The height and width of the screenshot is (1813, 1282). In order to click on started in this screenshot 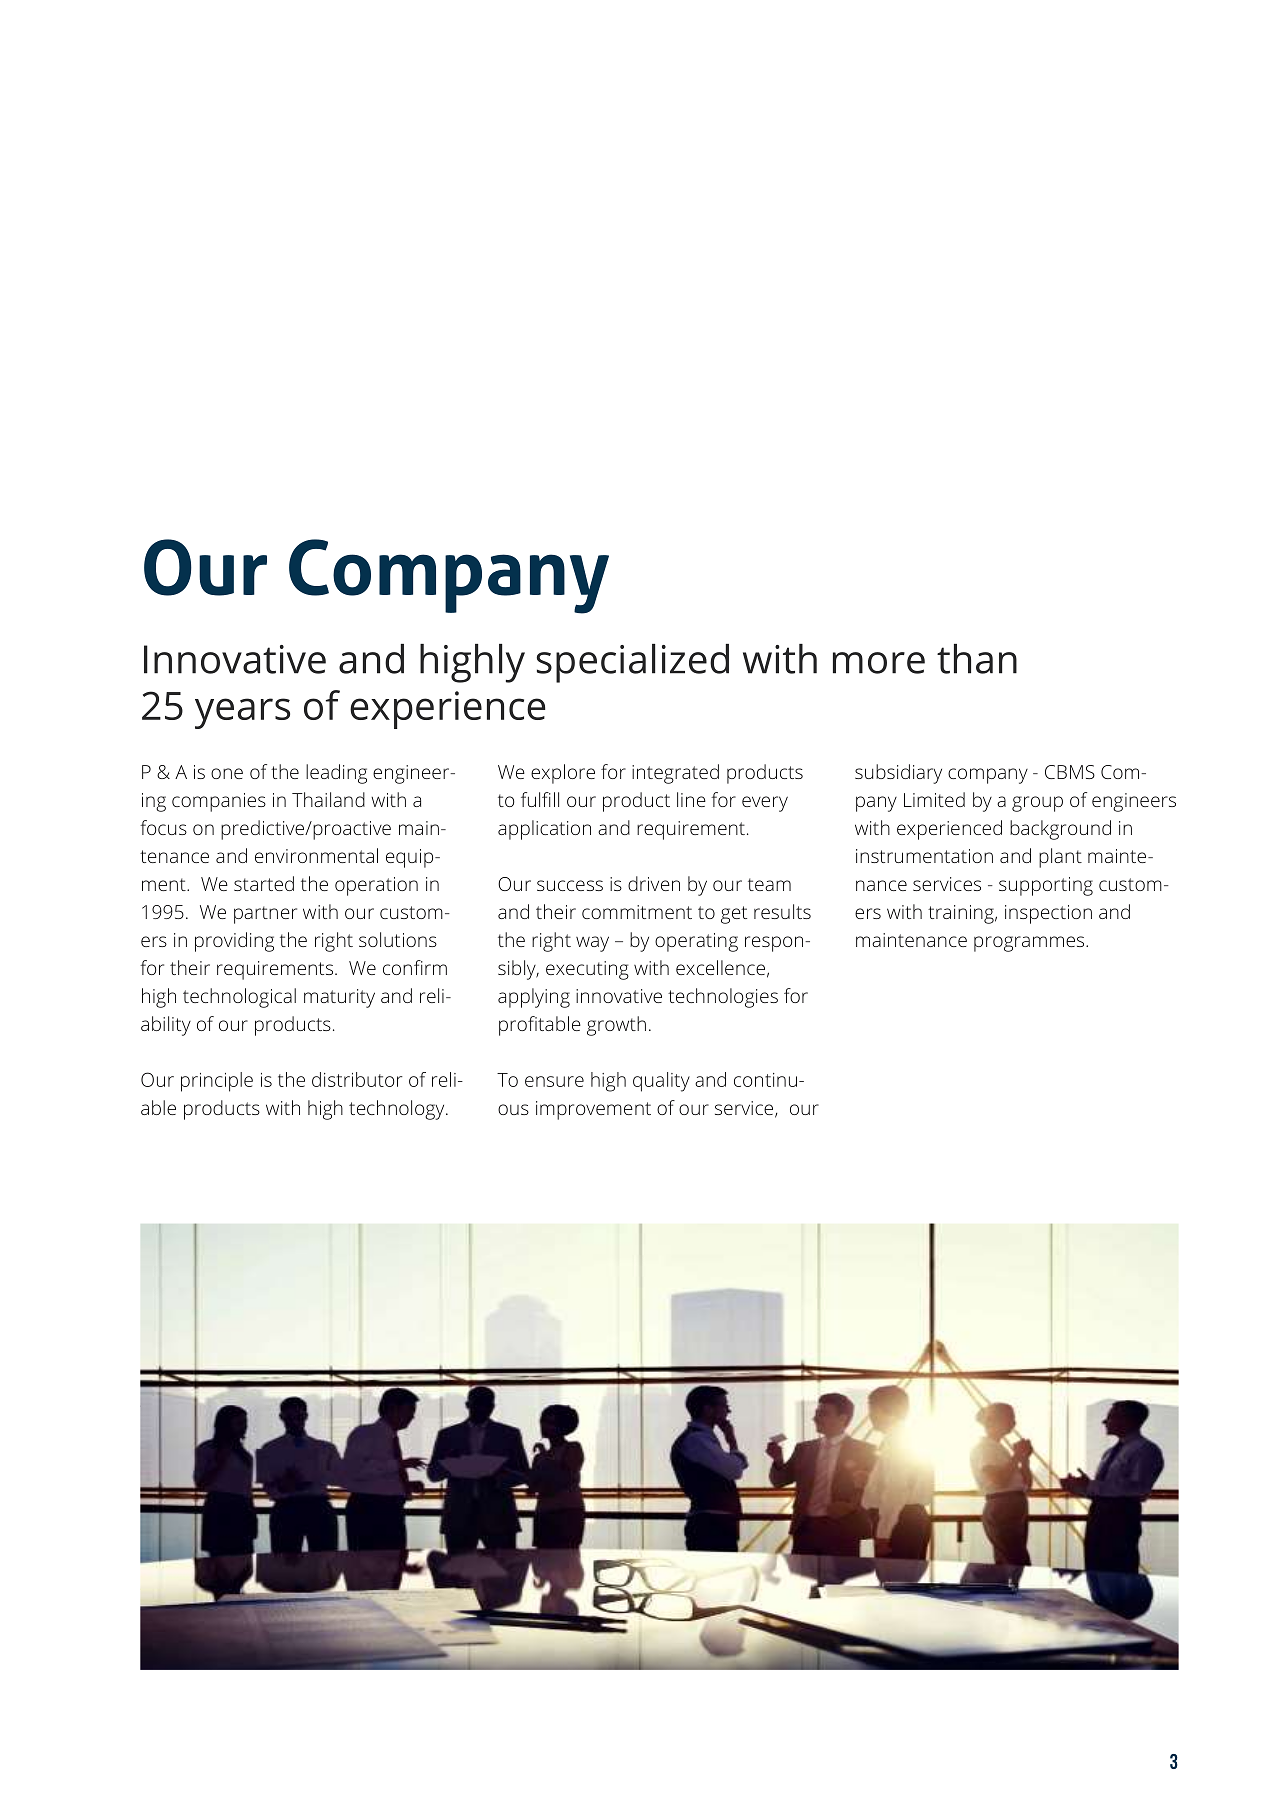, I will do `click(264, 883)`.
